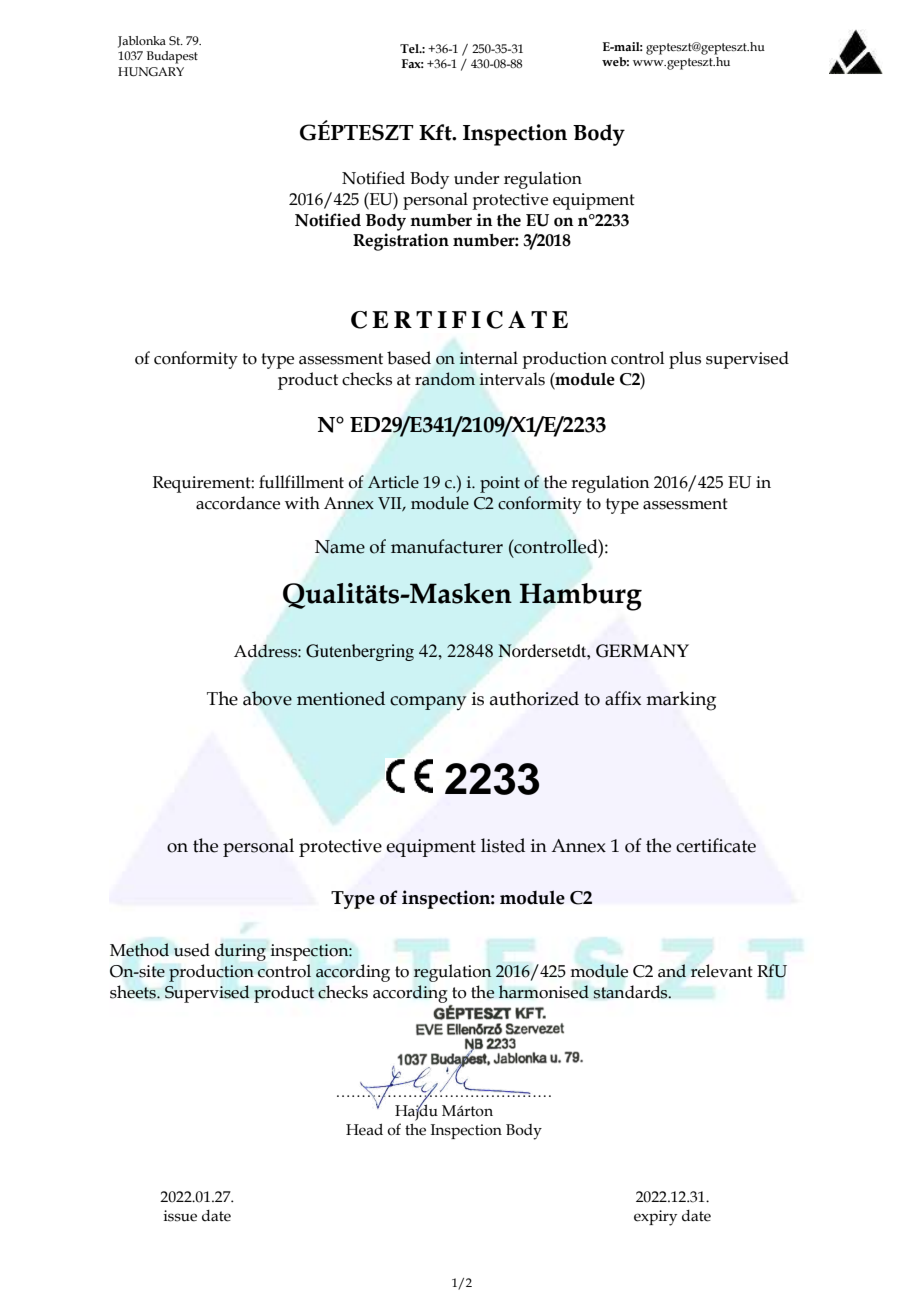 The height and width of the image is (1308, 924). Describe the element at coordinates (172, 57) in the image. I see `Budapest` at that location.
